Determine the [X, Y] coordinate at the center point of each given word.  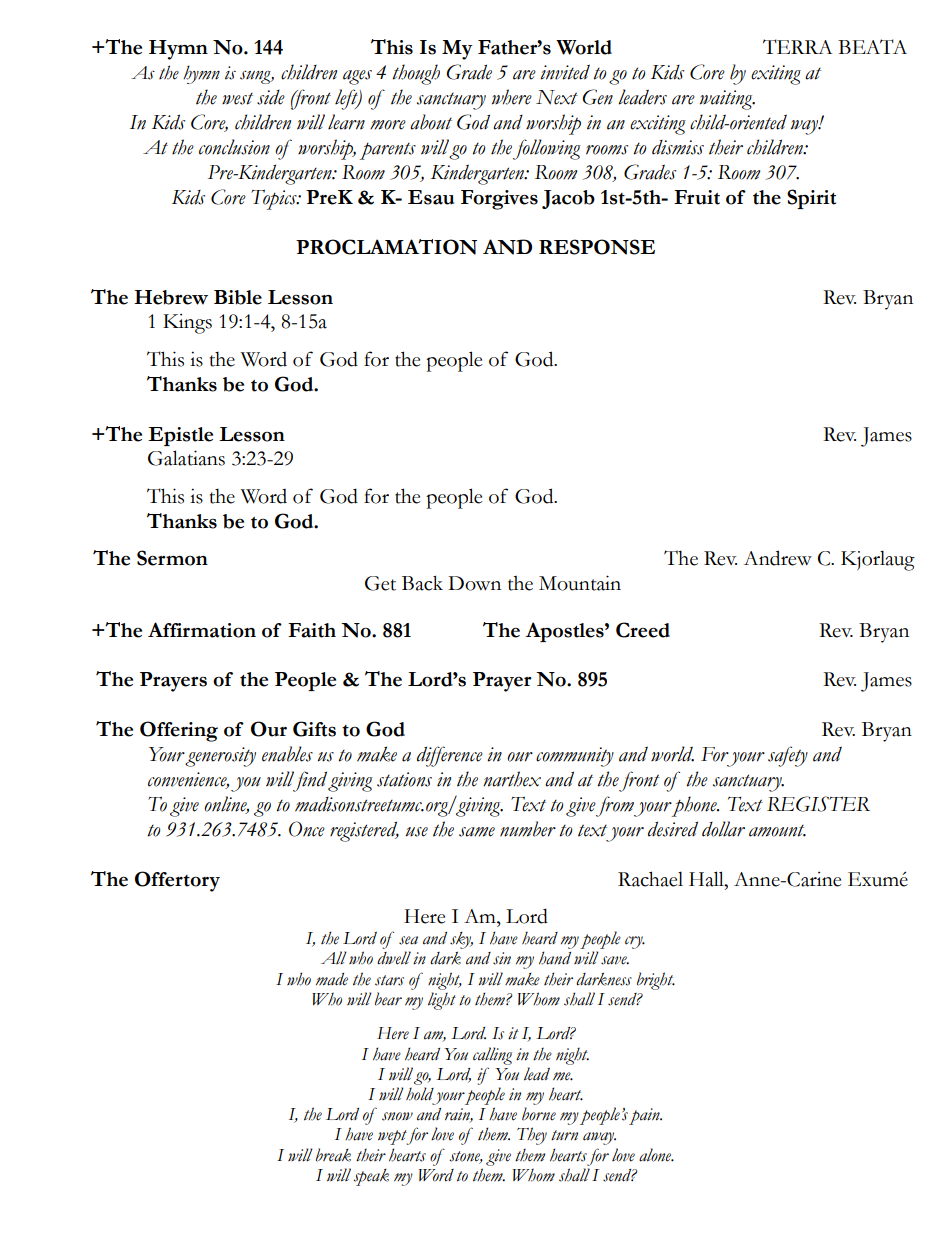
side [271, 97]
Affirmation [202, 630]
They [532, 1136]
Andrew [778, 558]
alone [656, 1155]
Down [474, 583]
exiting [776, 75]
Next [557, 97]
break [333, 1155]
